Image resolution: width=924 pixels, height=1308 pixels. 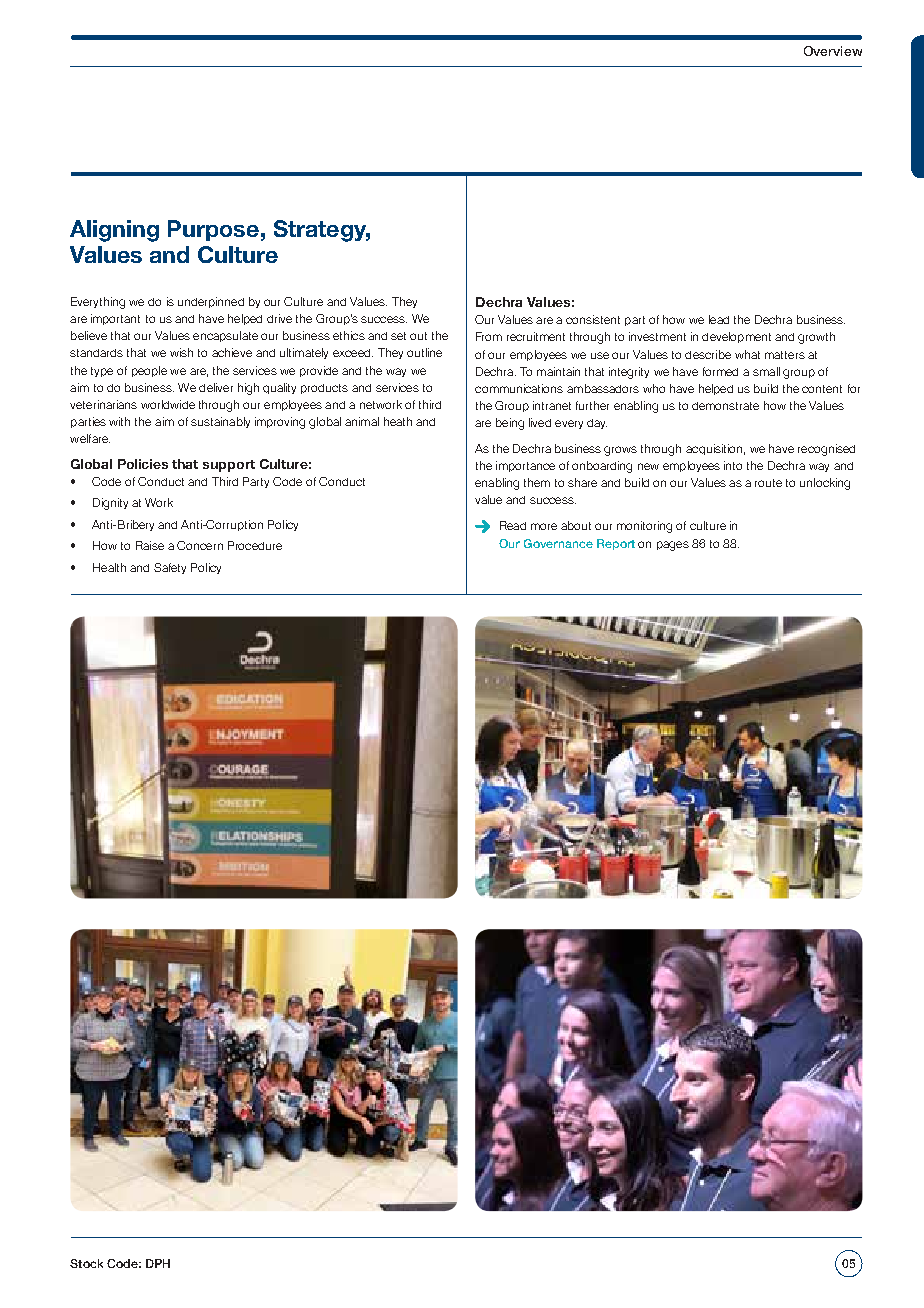 What do you see at coordinates (673, 546) in the page?
I see `pages` at bounding box center [673, 546].
